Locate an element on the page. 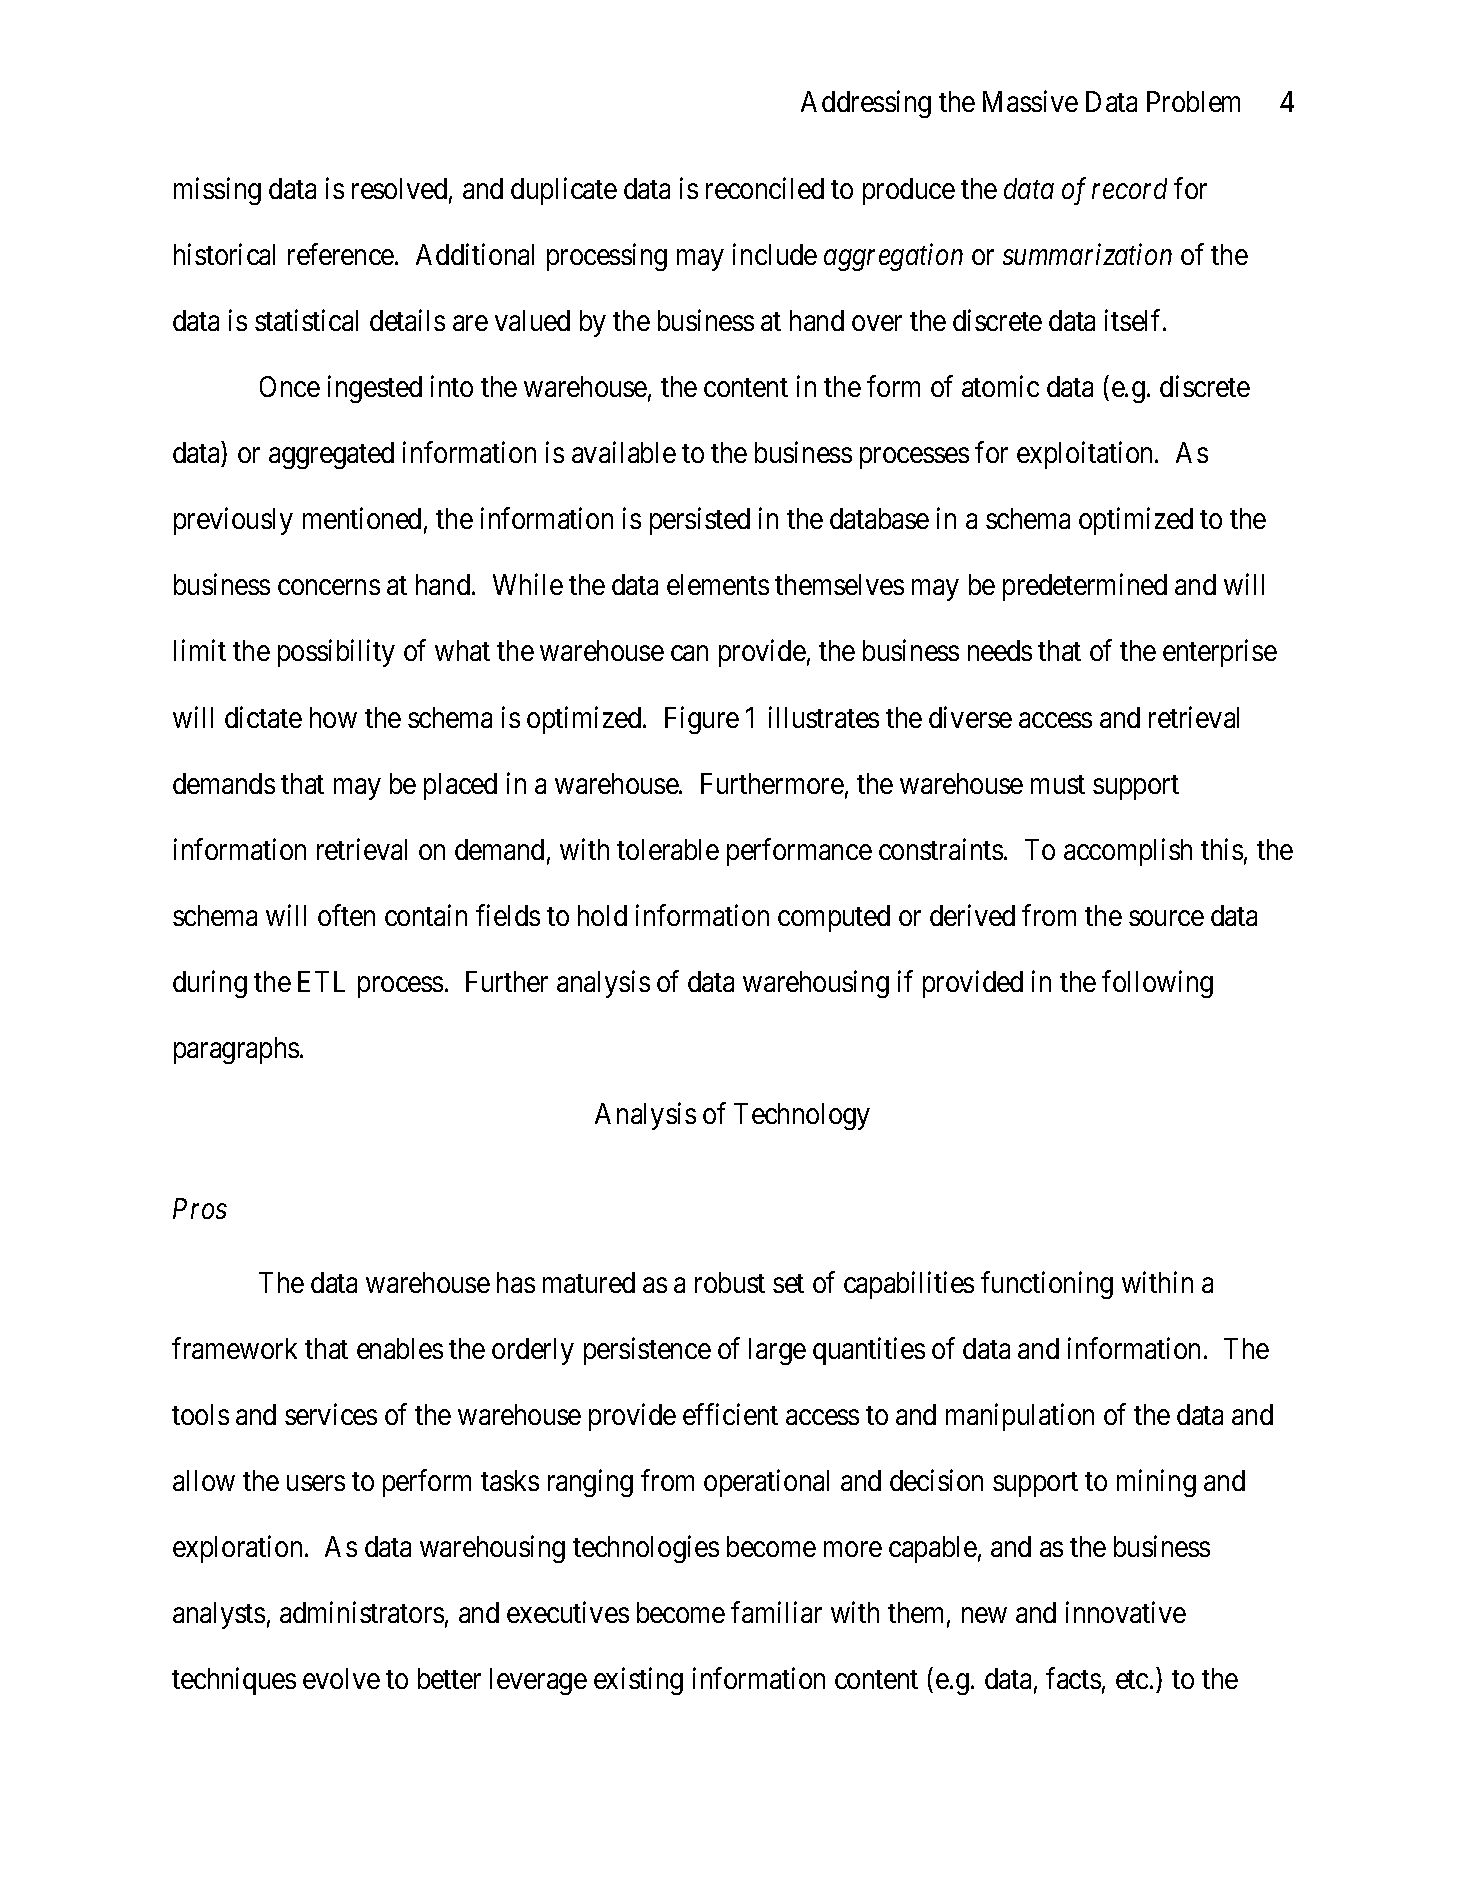 The image size is (1466, 1898). record is located at coordinates (1129, 188).
